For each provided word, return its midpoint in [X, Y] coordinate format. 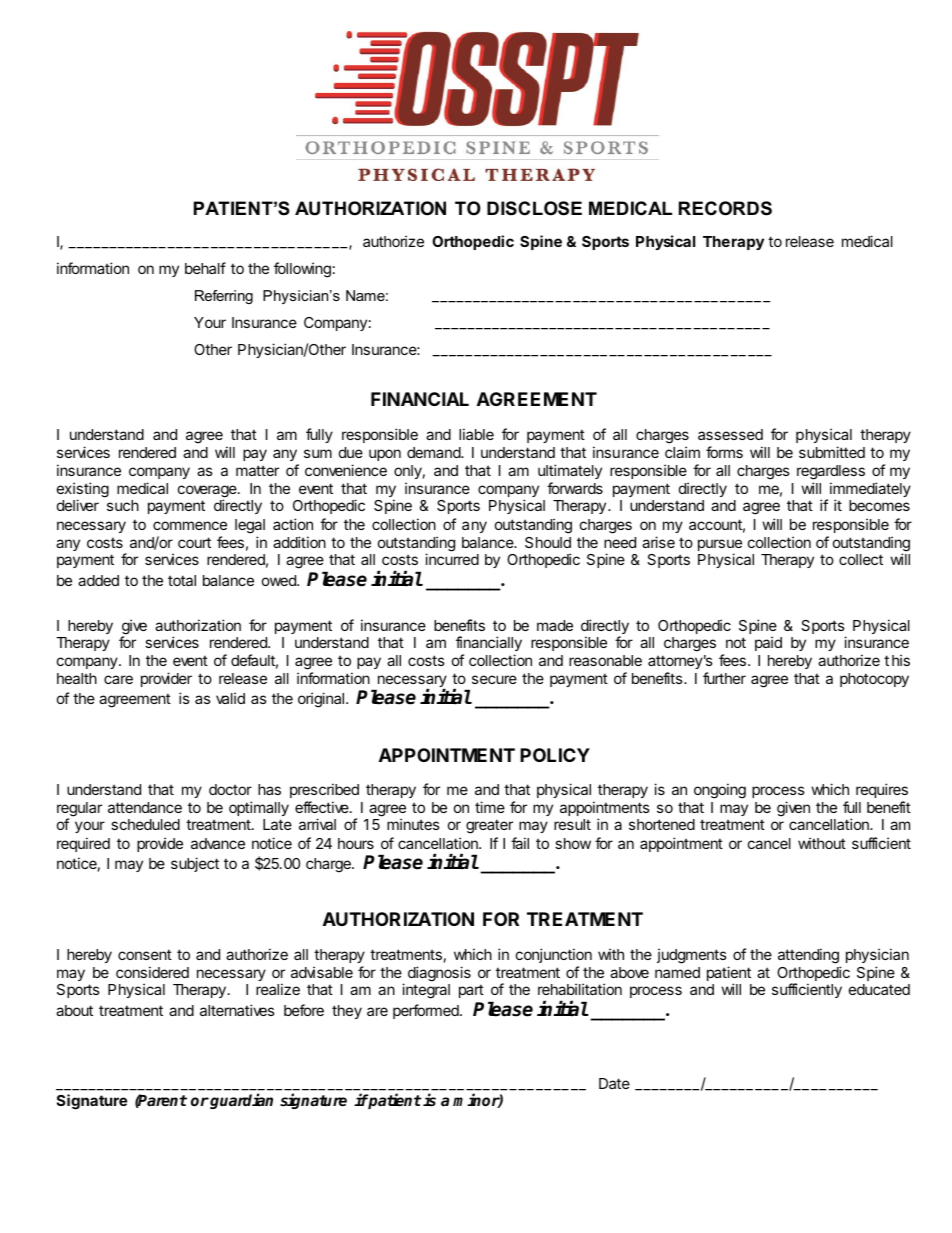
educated [879, 989]
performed [427, 1011]
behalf [205, 268]
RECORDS [725, 208]
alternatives [237, 1010]
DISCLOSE [534, 208]
